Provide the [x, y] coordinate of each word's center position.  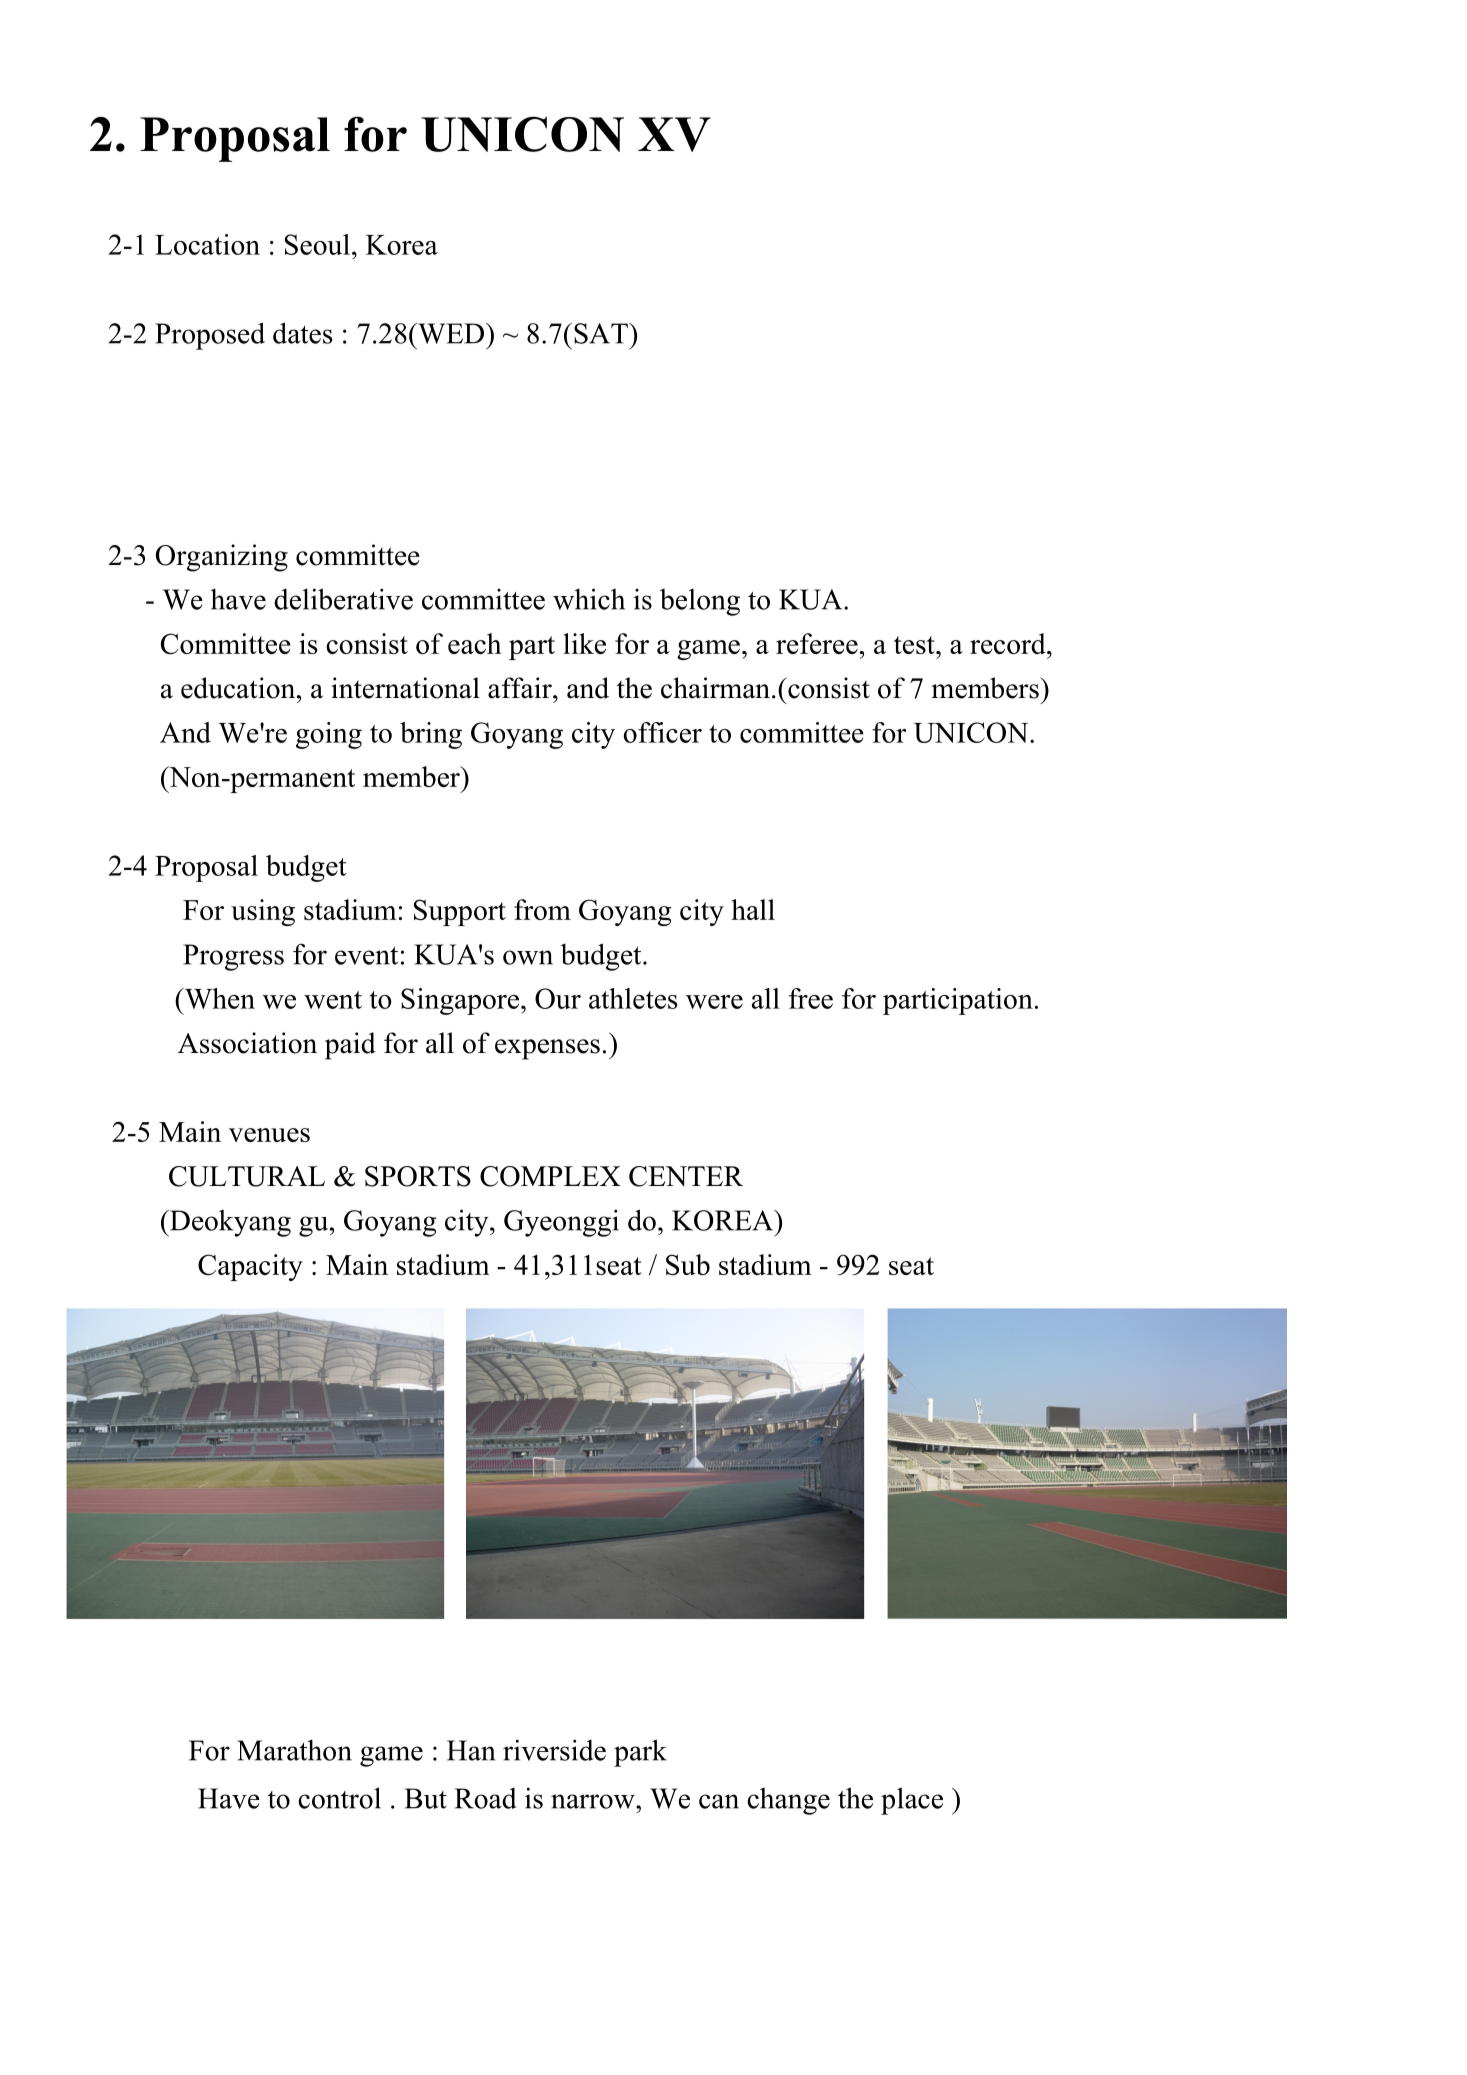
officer [662, 732]
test [915, 645]
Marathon [294, 1750]
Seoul [317, 244]
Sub [688, 1264]
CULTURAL [247, 1176]
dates [302, 333]
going [329, 735]
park [640, 1753]
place [912, 1801]
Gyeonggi [561, 1223]
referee [817, 643]
